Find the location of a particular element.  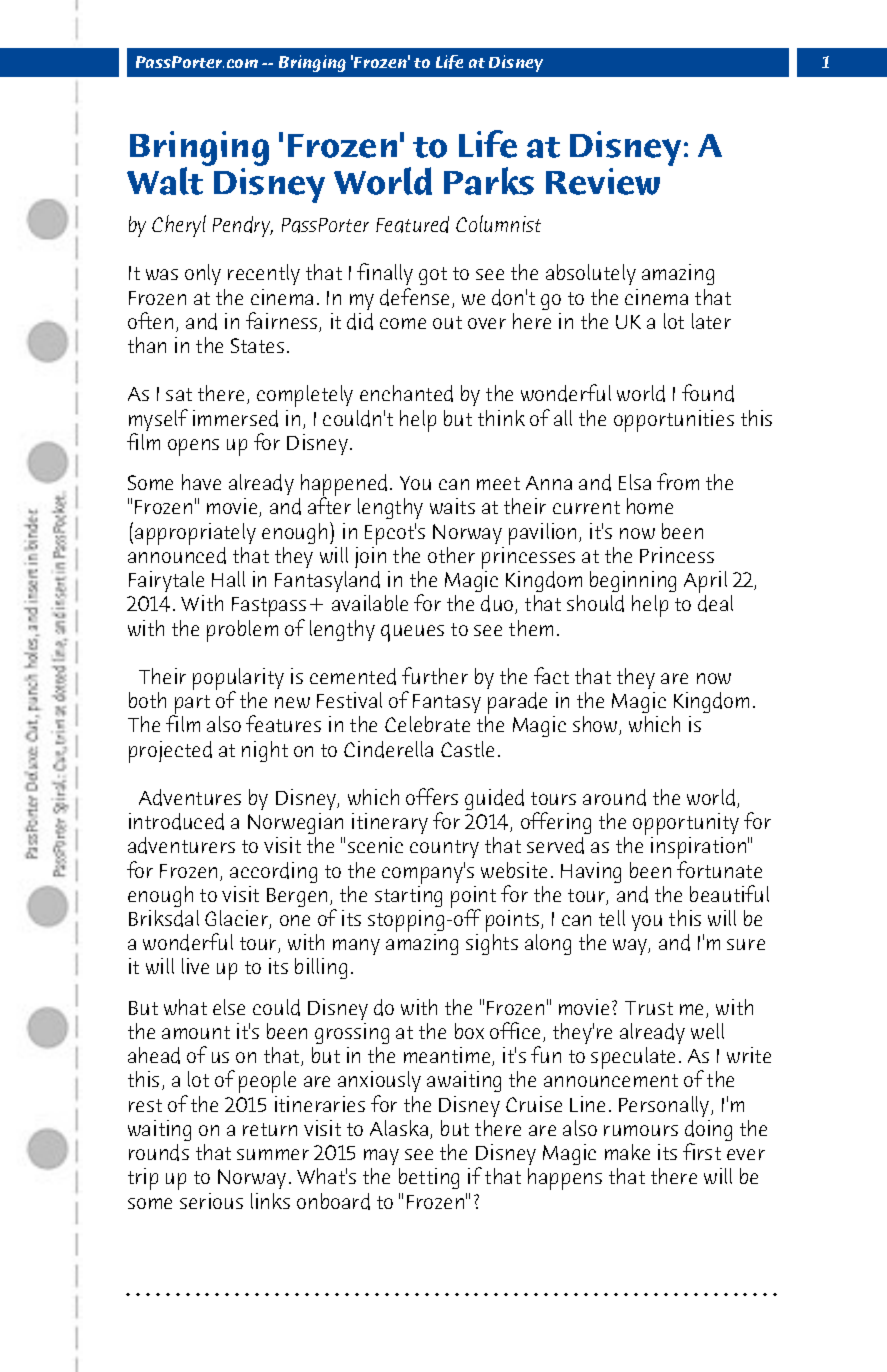

first is located at coordinates (702, 1151).
